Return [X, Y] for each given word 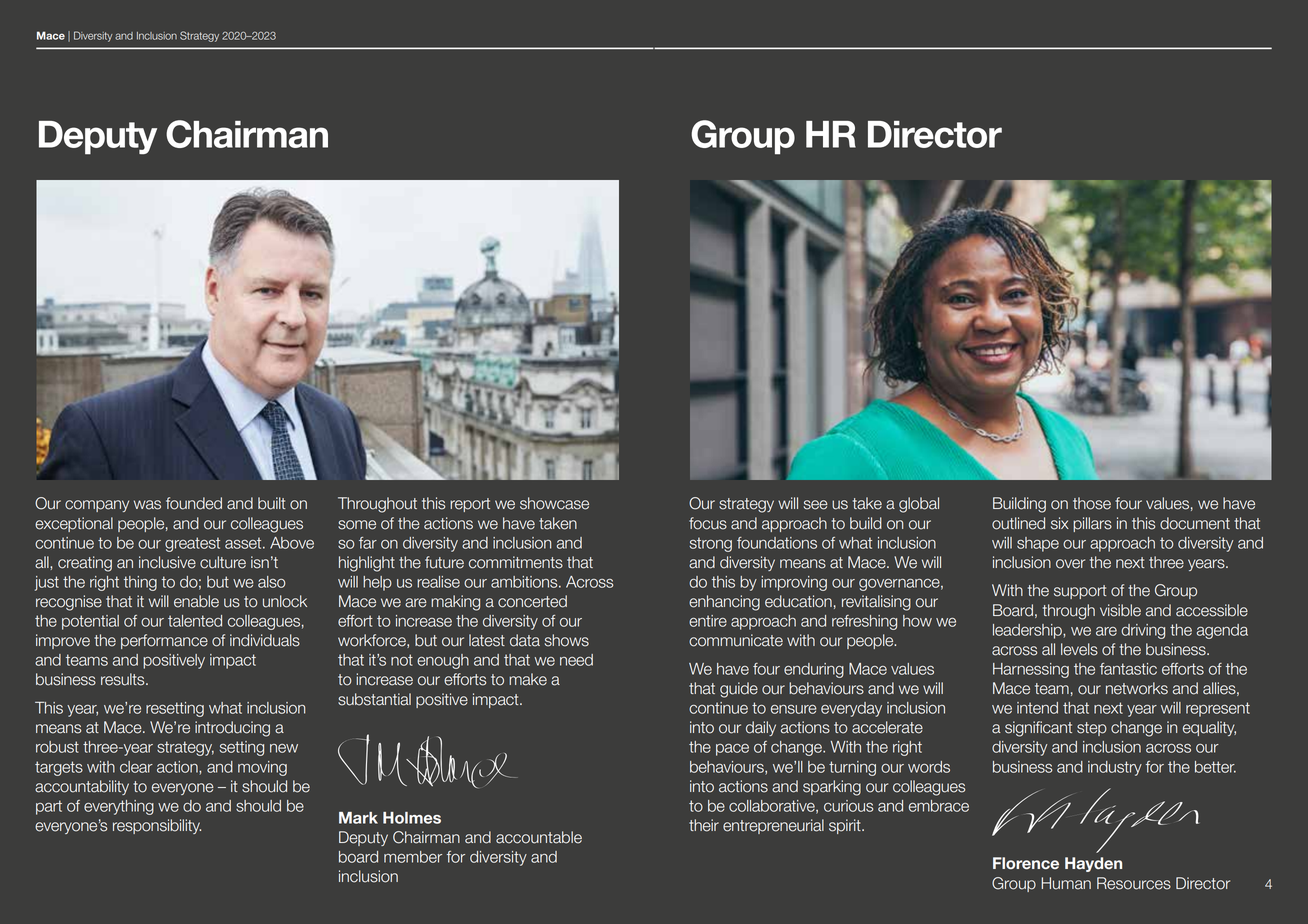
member [413, 857]
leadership [1028, 631]
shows [566, 640]
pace [732, 750]
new [284, 748]
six [1060, 523]
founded [194, 503]
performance [164, 641]
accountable [539, 837]
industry [1115, 768]
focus [708, 523]
